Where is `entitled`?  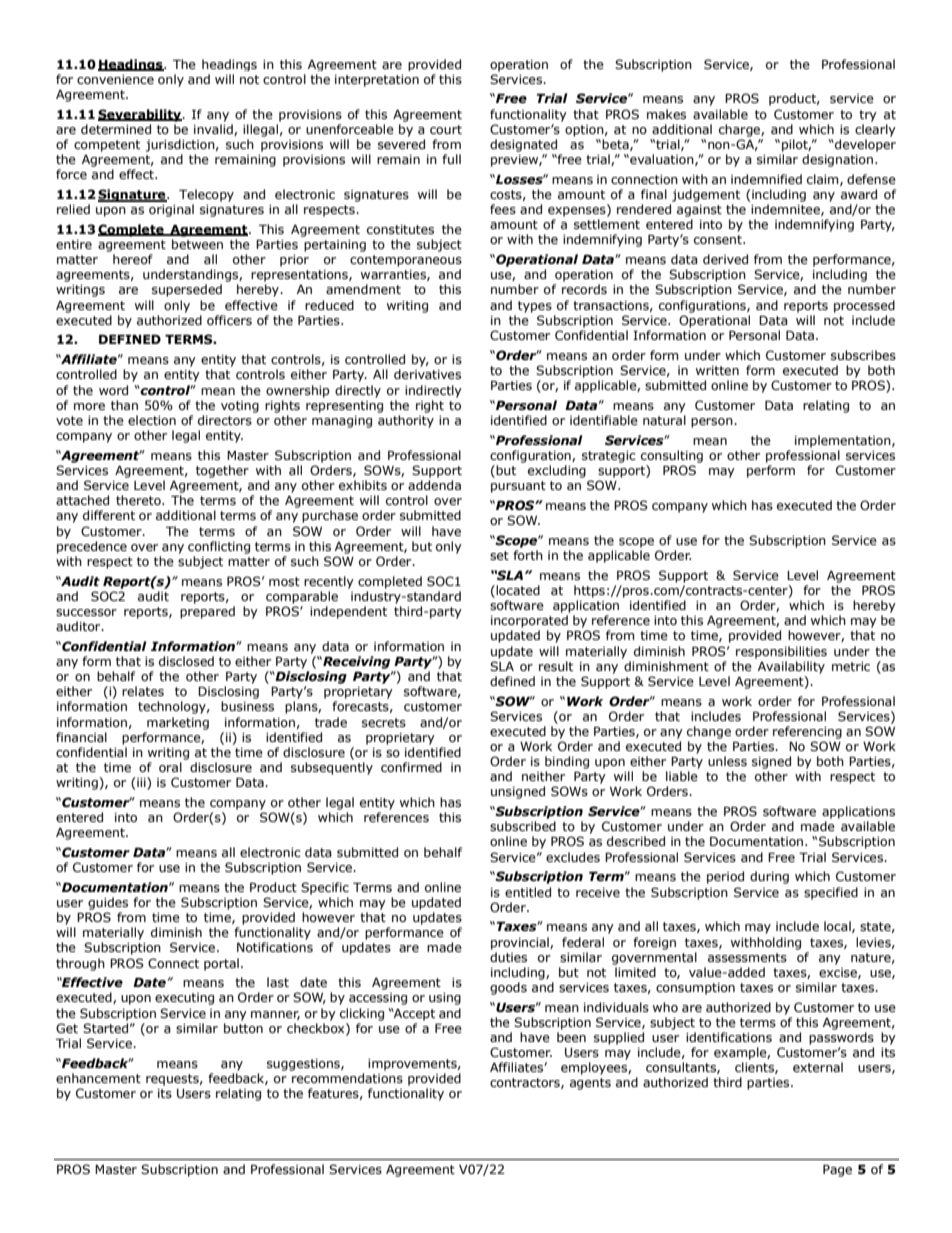
entitled is located at coordinates (528, 892).
